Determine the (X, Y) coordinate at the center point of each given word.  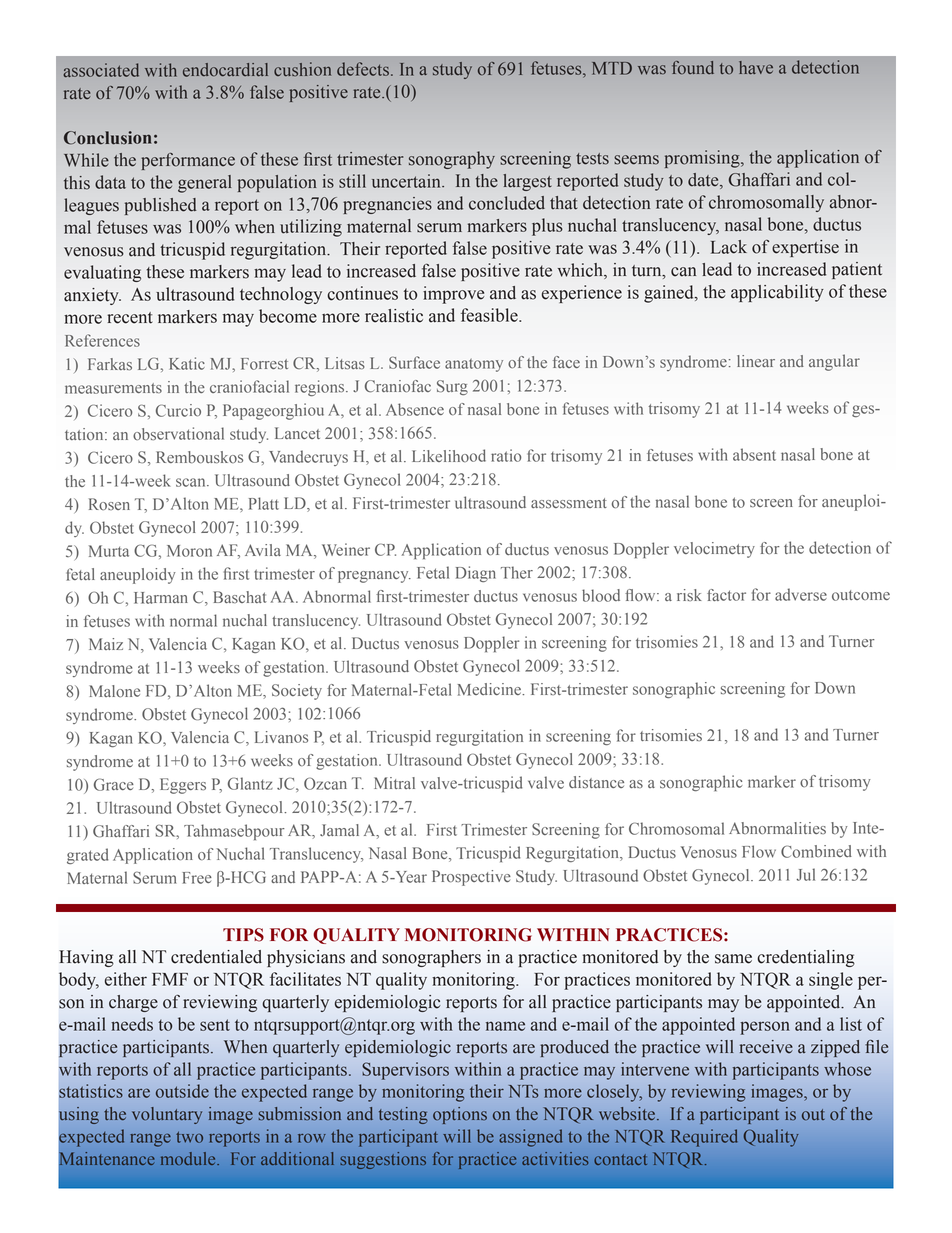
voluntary (167, 1115)
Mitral (394, 783)
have (756, 67)
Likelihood (449, 456)
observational (178, 434)
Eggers (183, 786)
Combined (816, 851)
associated (101, 70)
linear (756, 361)
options (460, 1115)
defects (363, 69)
